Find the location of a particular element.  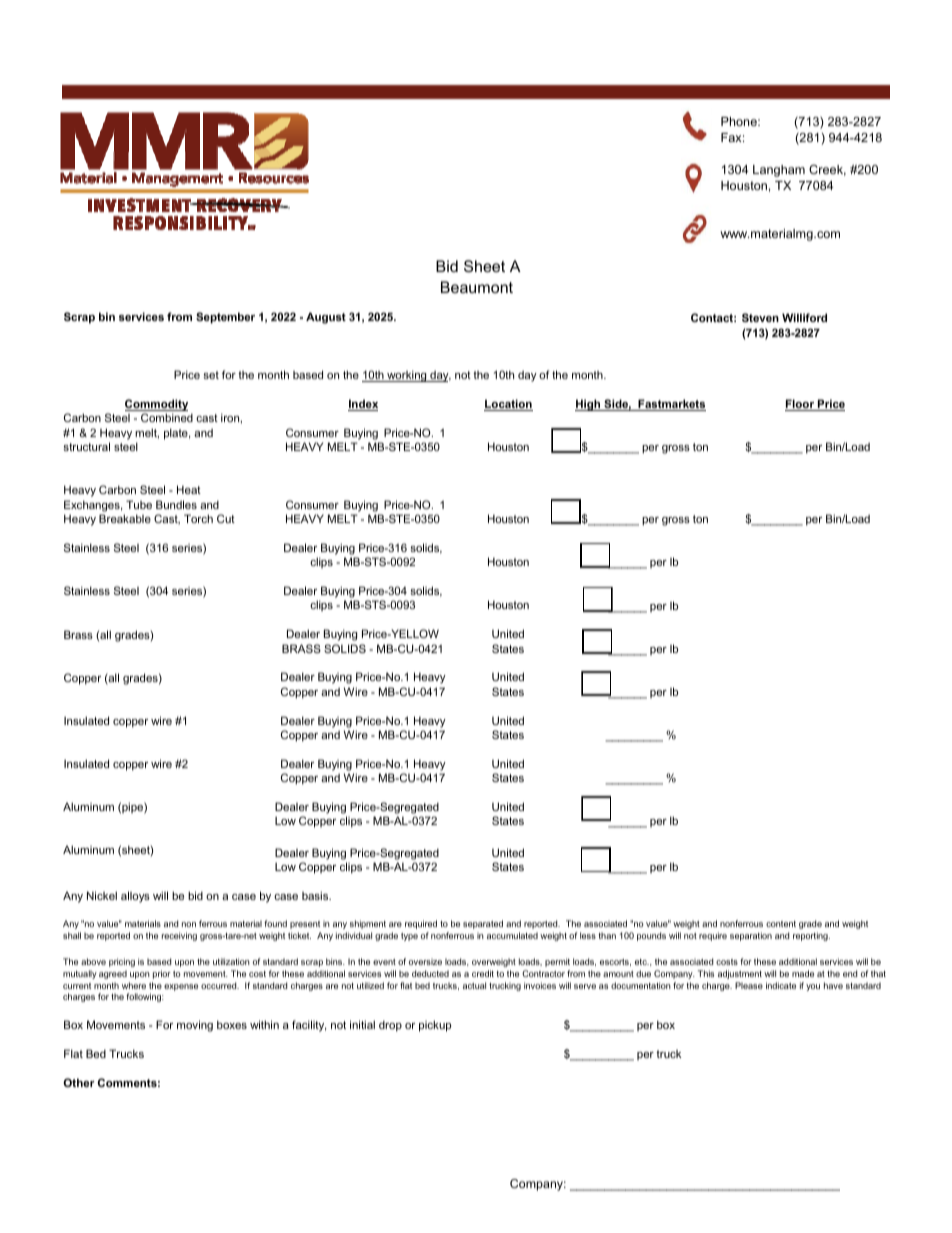

content is located at coordinates (781, 924).
